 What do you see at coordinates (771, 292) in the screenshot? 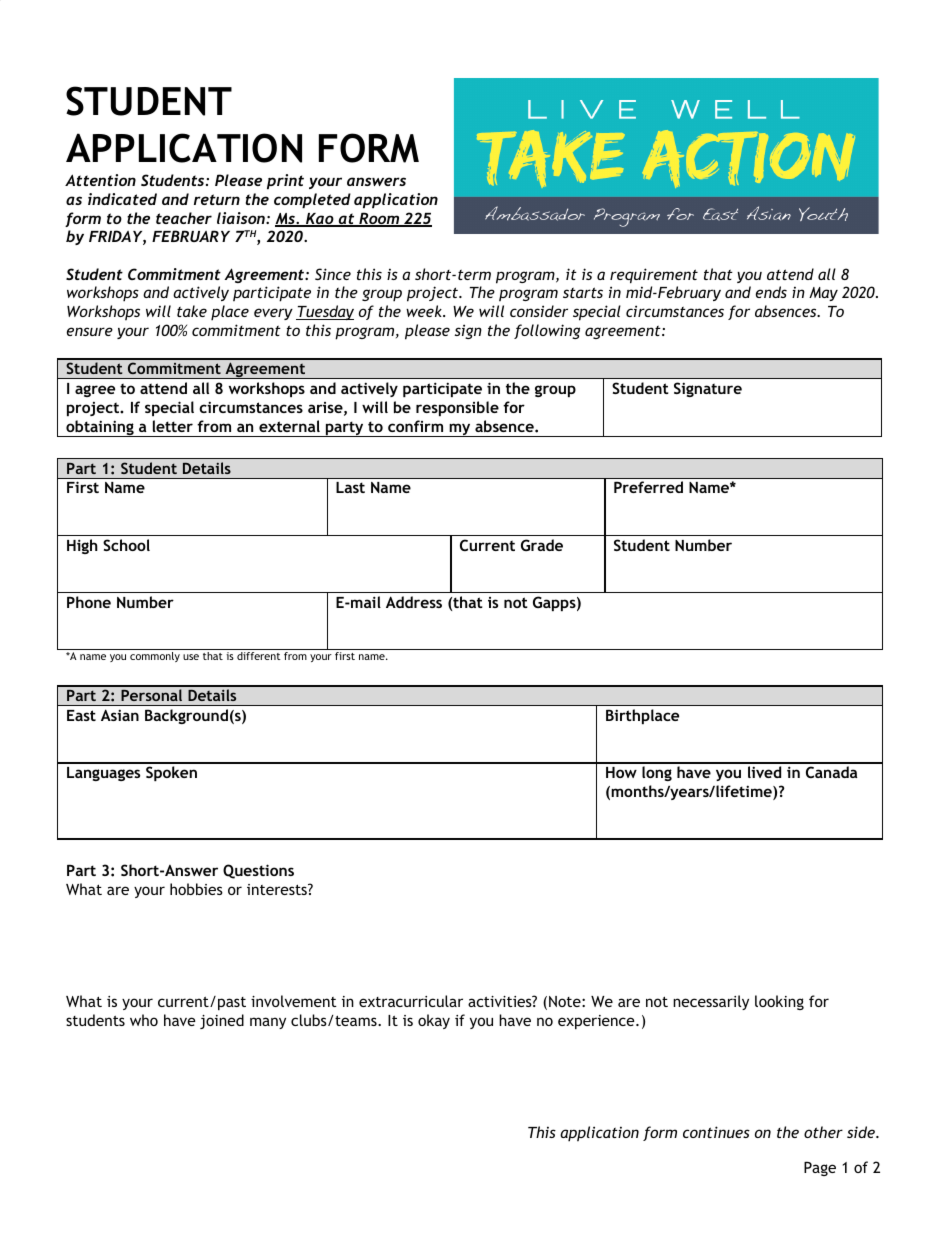
I see `ends` at bounding box center [771, 292].
